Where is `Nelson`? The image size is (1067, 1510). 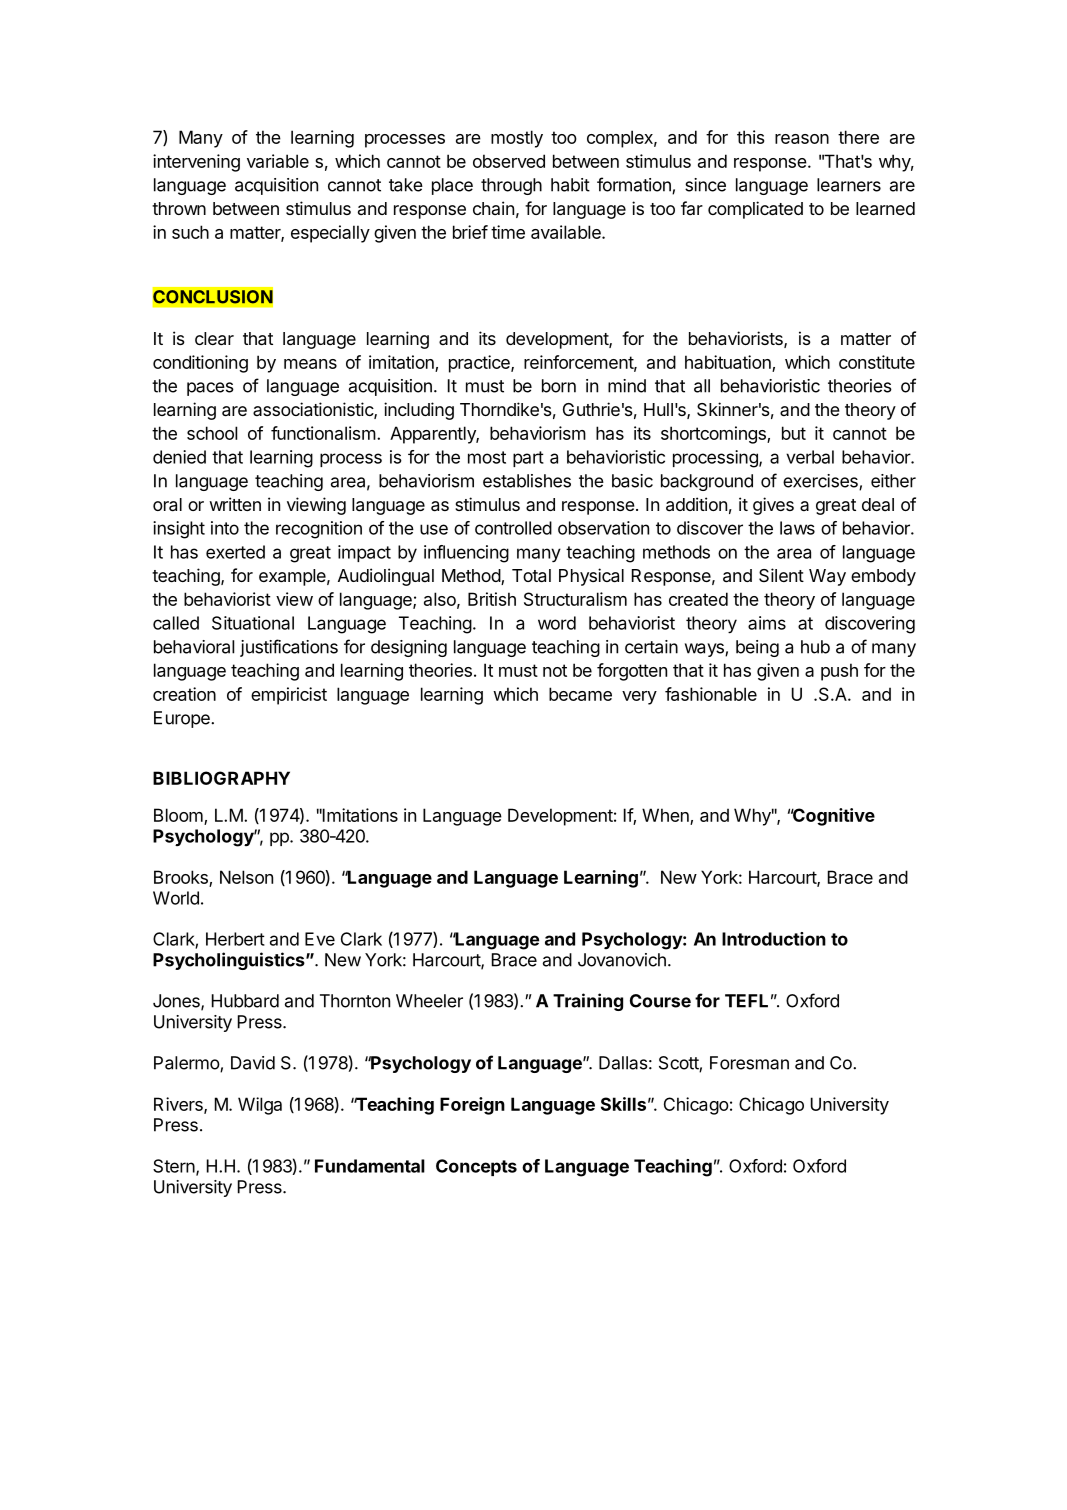
Nelson is located at coordinates (246, 877).
